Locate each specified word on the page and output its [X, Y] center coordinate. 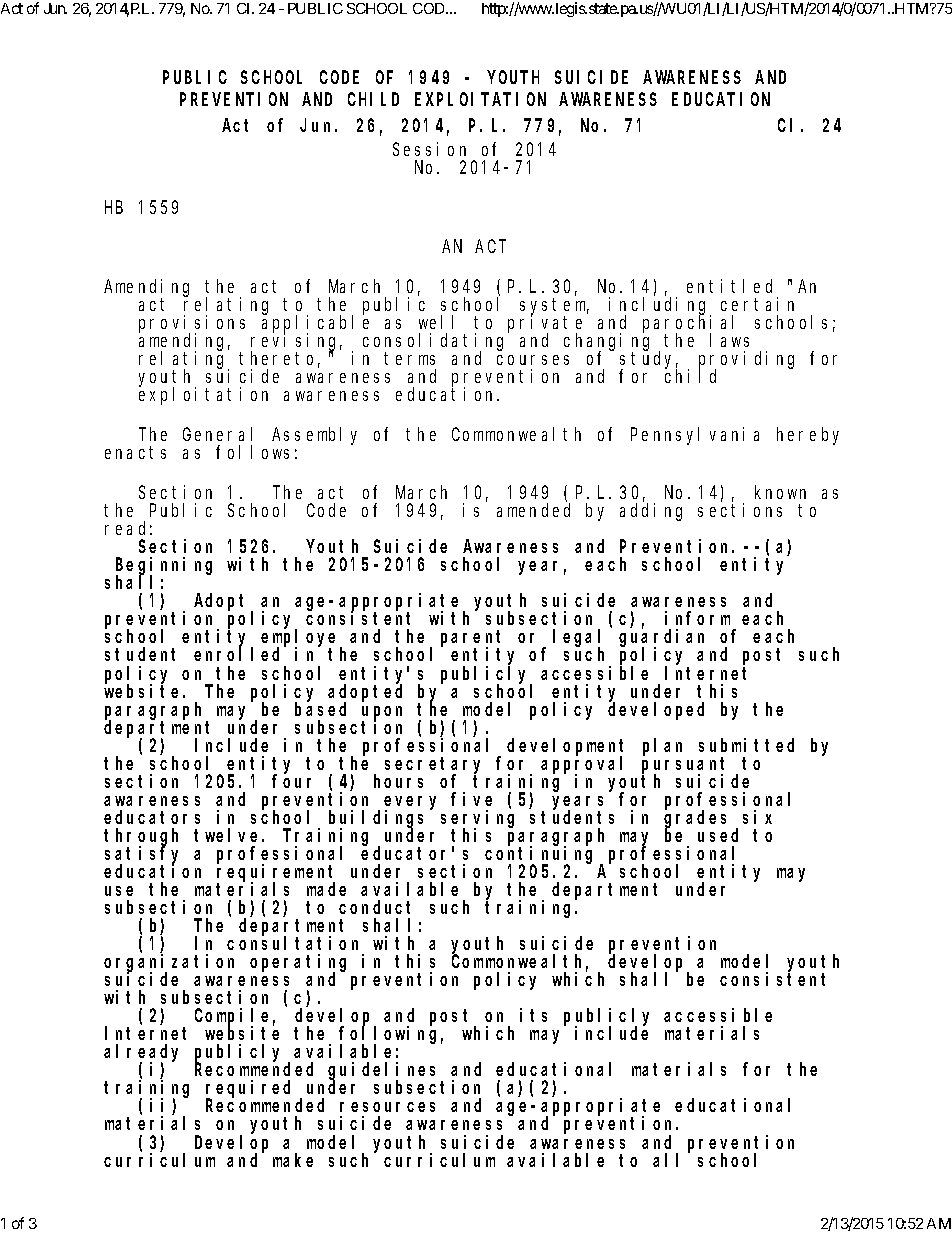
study [649, 361]
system [554, 308]
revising [296, 343]
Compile [235, 1018]
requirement [276, 874]
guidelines [385, 1072]
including [660, 307]
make [293, 1160]
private [545, 325]
